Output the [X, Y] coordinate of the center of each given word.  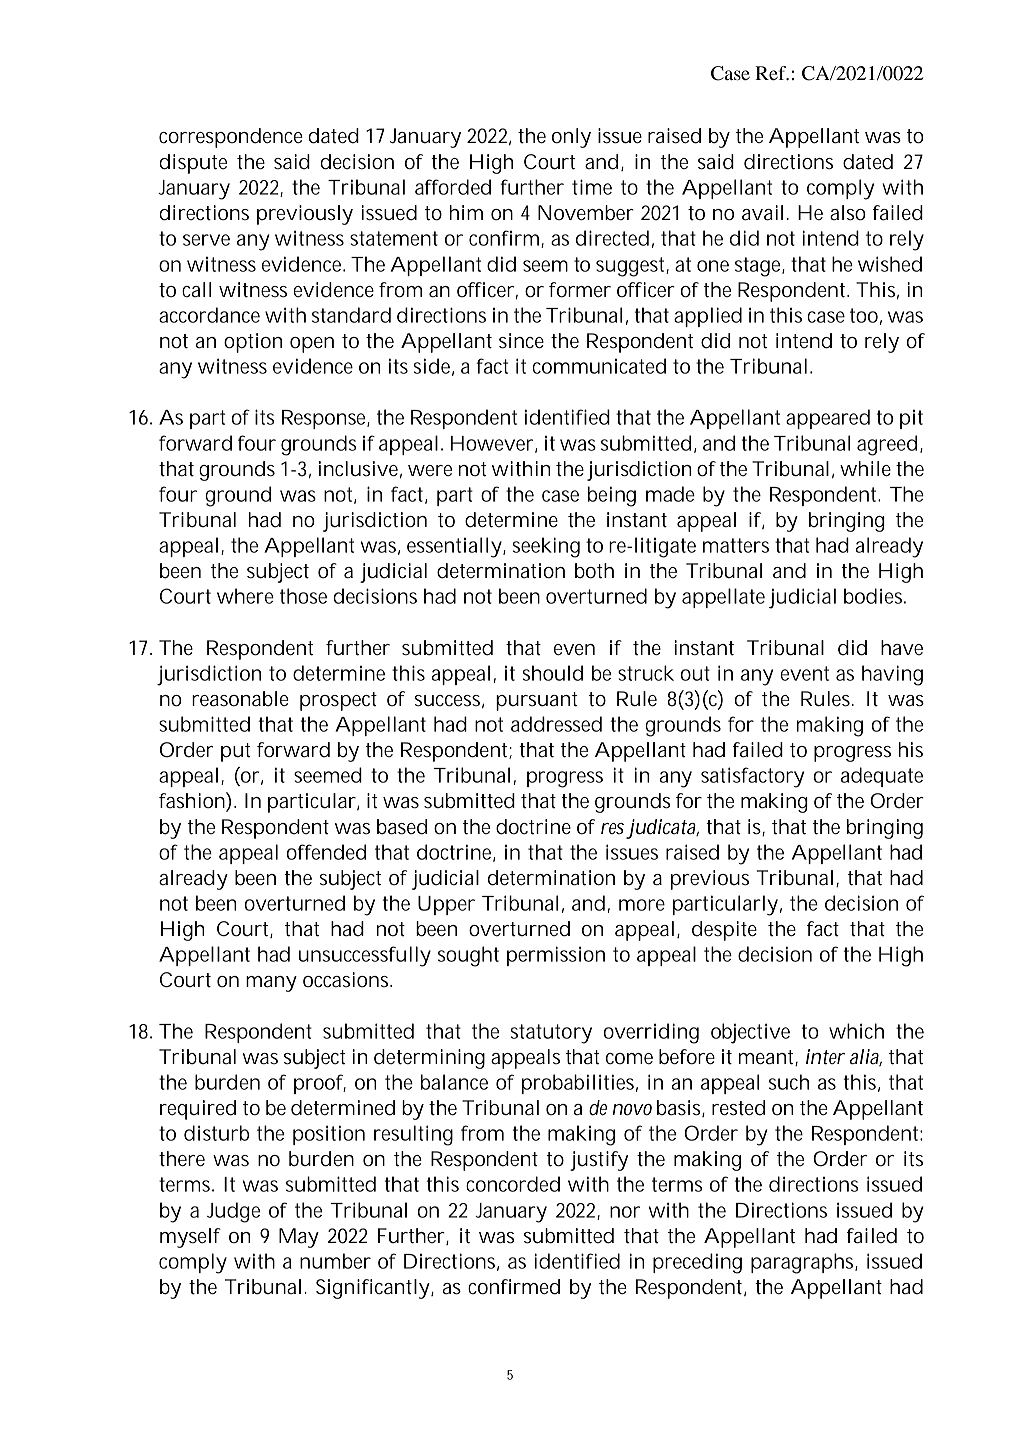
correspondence [231, 138]
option [253, 343]
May [299, 1238]
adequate [882, 777]
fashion [193, 801]
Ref [772, 73]
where [245, 596]
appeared [828, 419]
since [521, 341]
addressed [556, 724]
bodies [875, 596]
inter [825, 1057]
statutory [551, 1034]
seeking [546, 547]
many [271, 984]
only [571, 138]
